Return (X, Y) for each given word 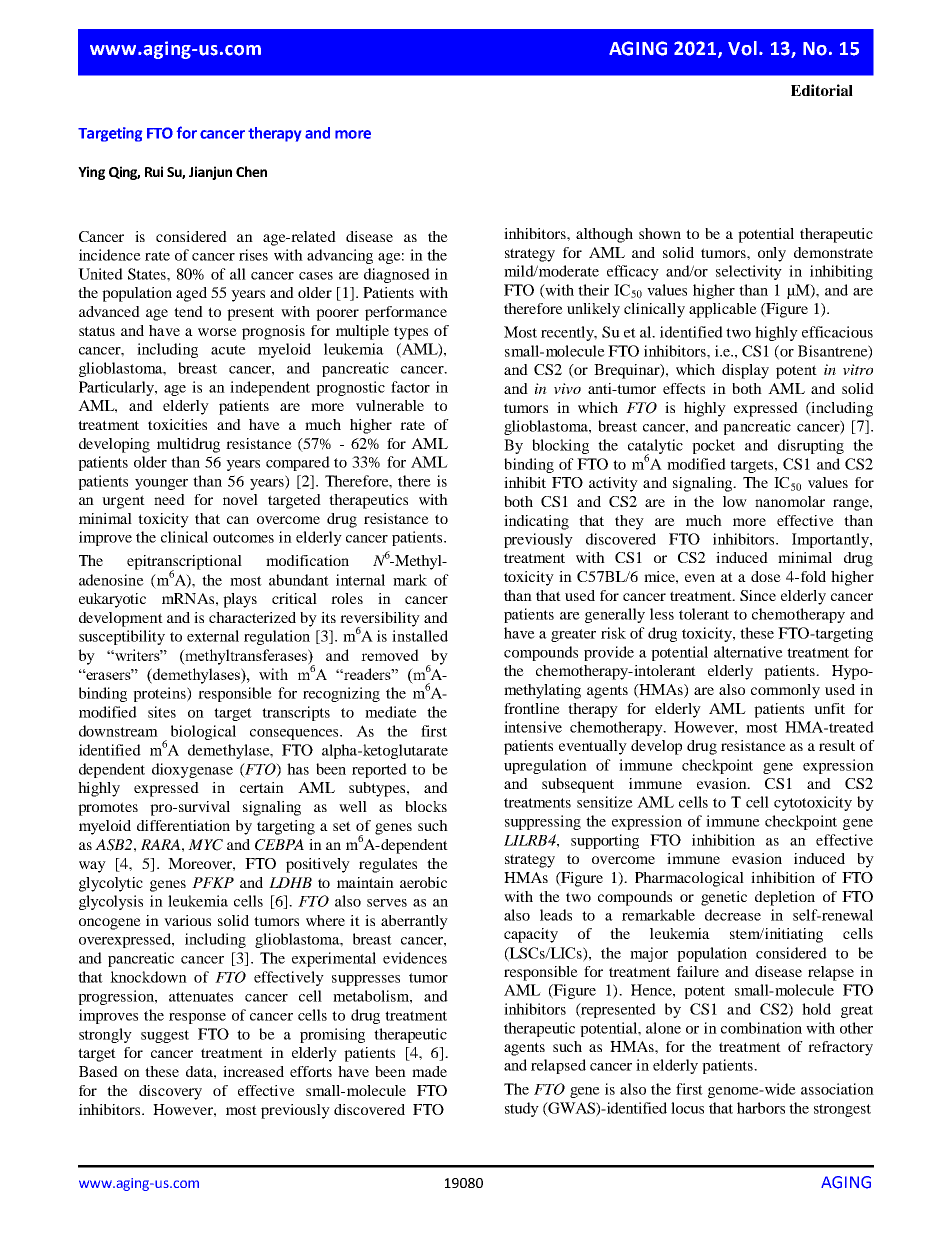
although (604, 235)
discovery (170, 1092)
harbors (761, 1108)
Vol (742, 48)
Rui (154, 171)
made (429, 1071)
